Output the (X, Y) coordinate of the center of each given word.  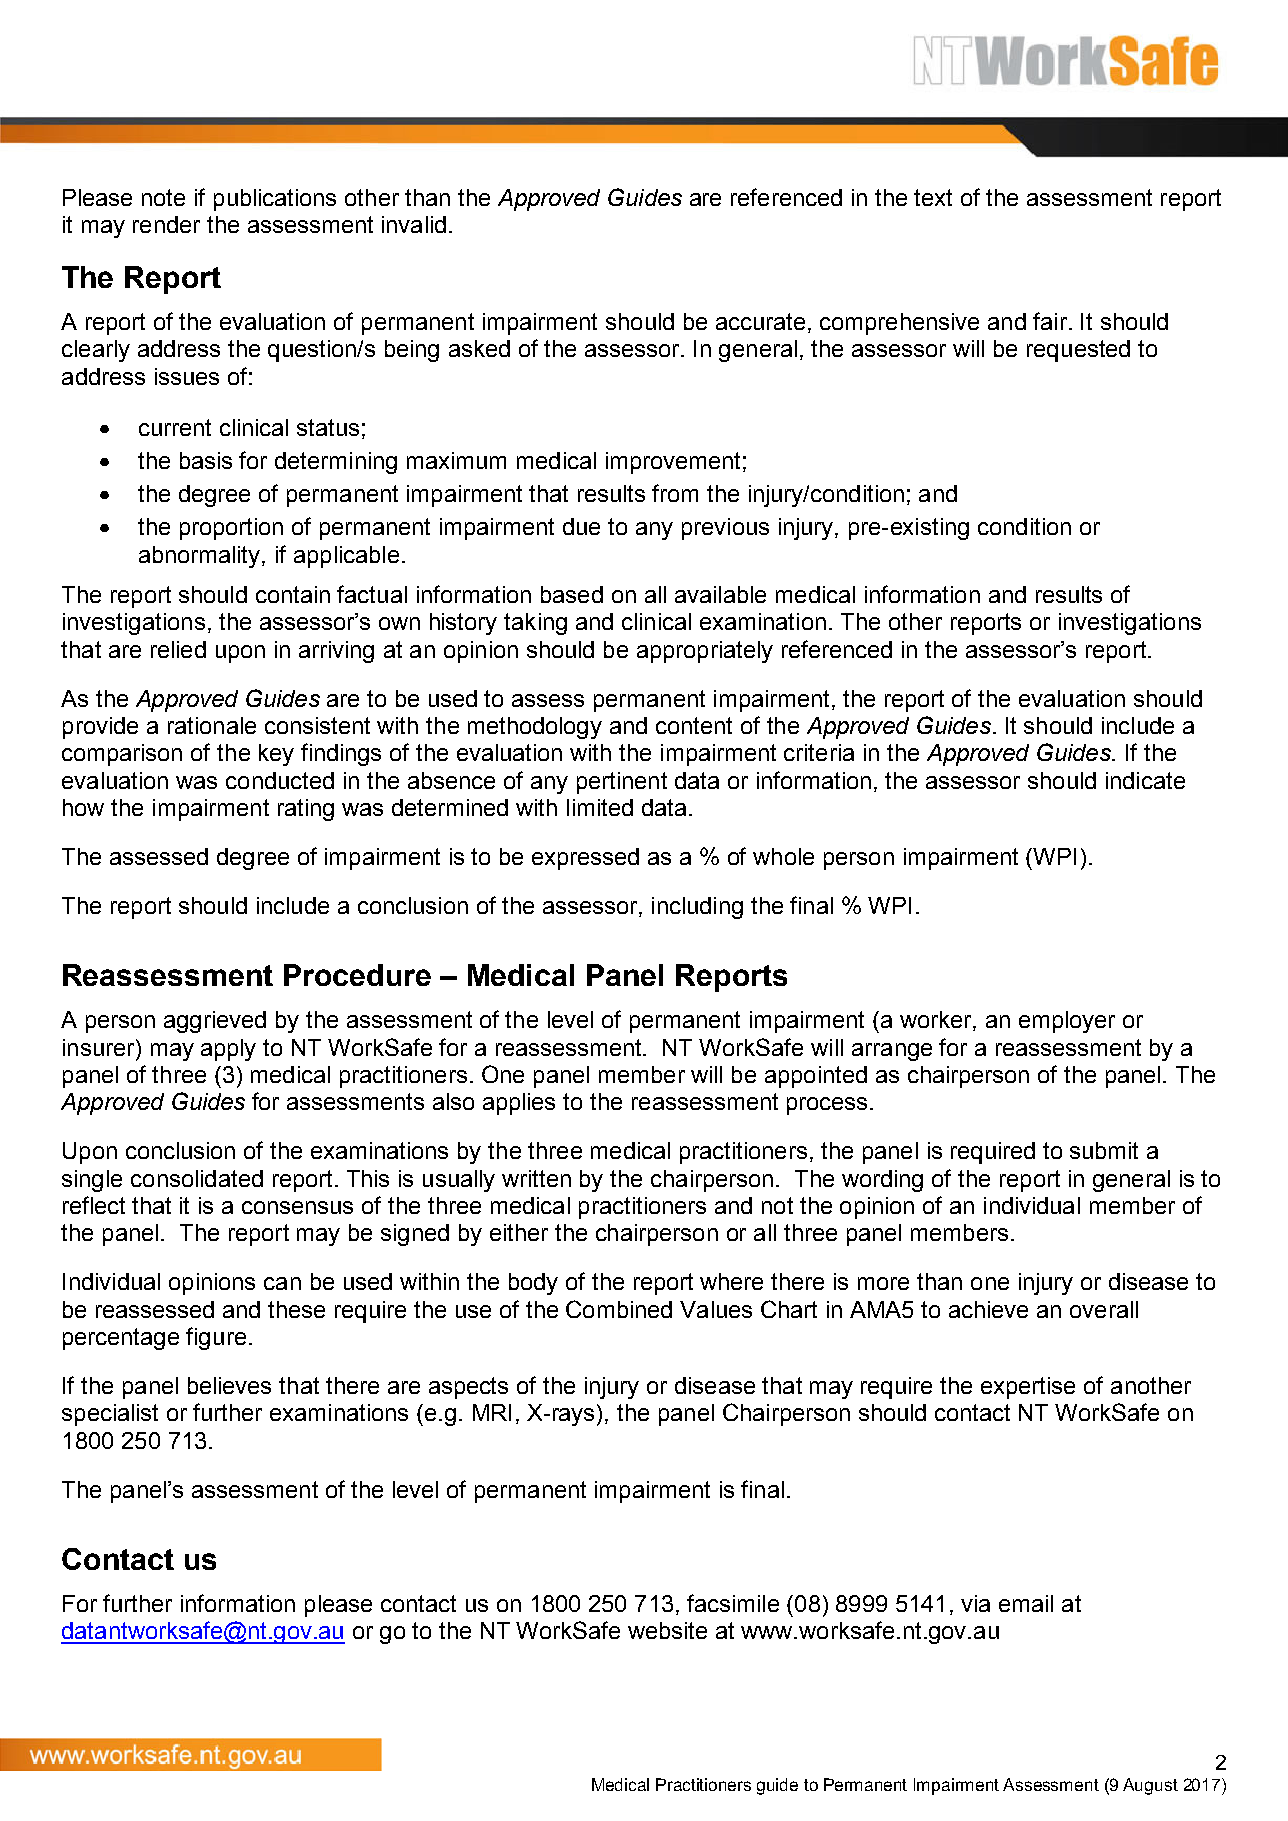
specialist (110, 1415)
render (166, 224)
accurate (760, 321)
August (1150, 1786)
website (667, 1630)
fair (1050, 321)
